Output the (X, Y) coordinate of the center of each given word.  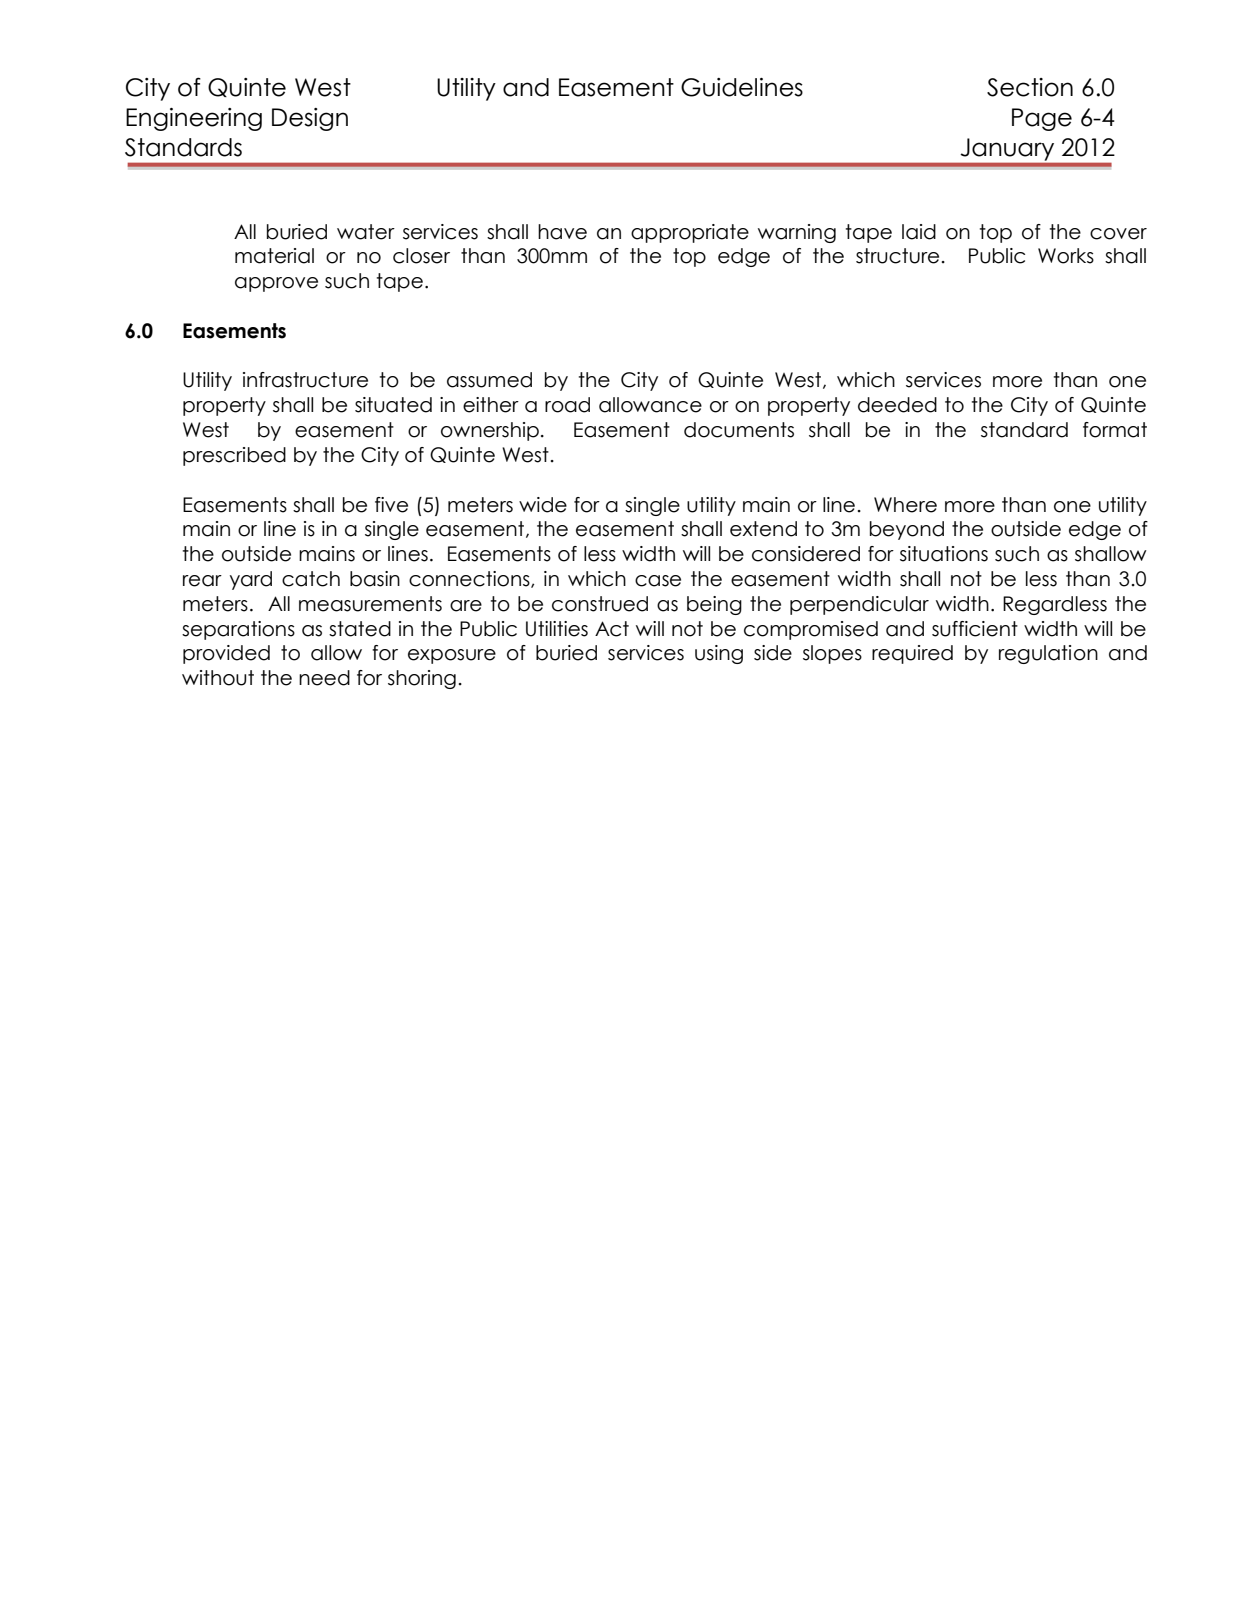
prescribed (234, 456)
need (324, 678)
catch (311, 579)
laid (919, 232)
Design (310, 119)
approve (276, 284)
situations (944, 554)
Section (1030, 87)
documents (739, 430)
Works (1066, 256)
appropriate (690, 233)
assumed (489, 380)
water (366, 232)
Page (1042, 119)
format (1115, 430)
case (658, 581)
